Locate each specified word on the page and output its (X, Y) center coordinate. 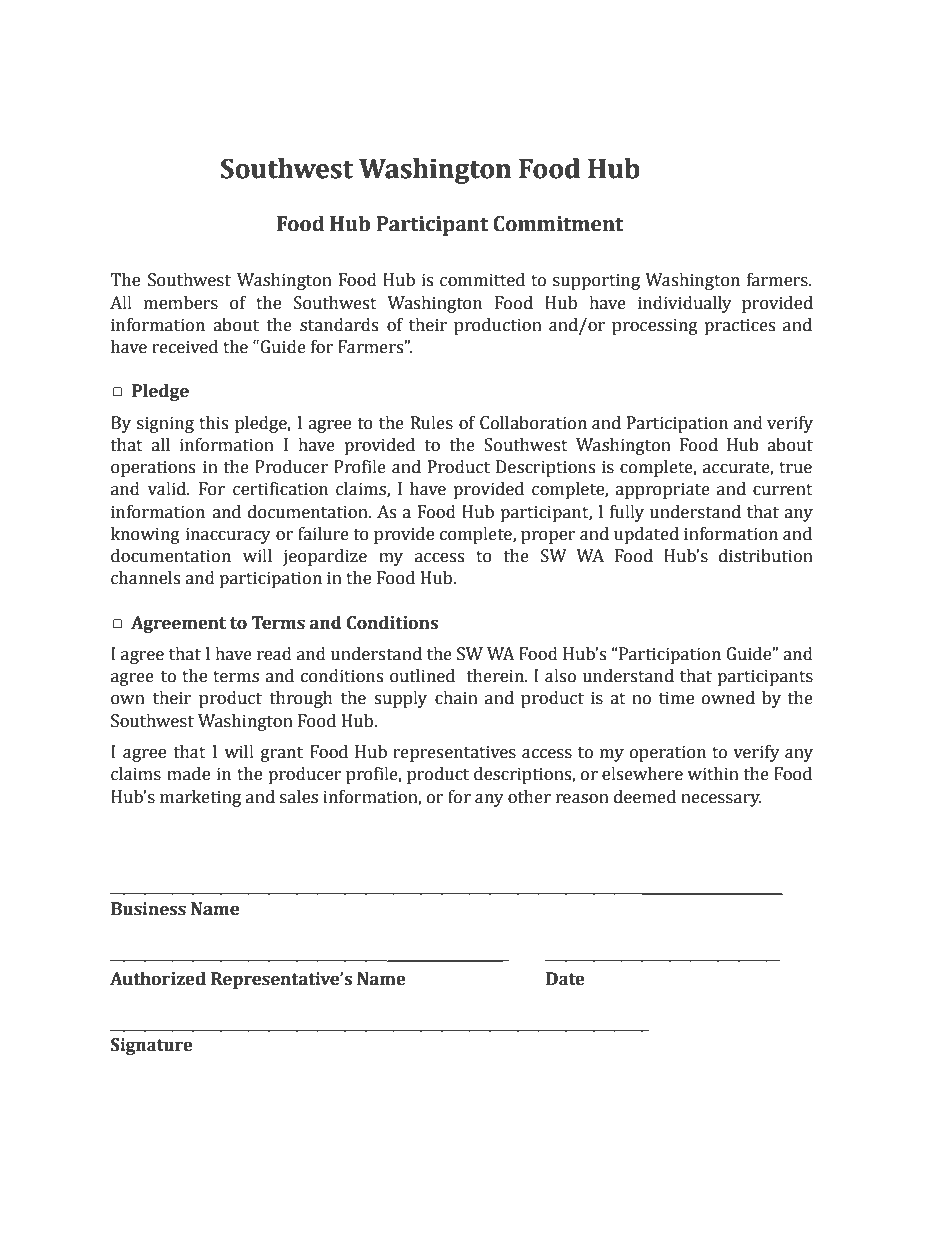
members (181, 303)
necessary (721, 800)
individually (685, 304)
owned (728, 698)
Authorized (158, 979)
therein (496, 676)
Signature (152, 1046)
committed (482, 280)
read (274, 654)
